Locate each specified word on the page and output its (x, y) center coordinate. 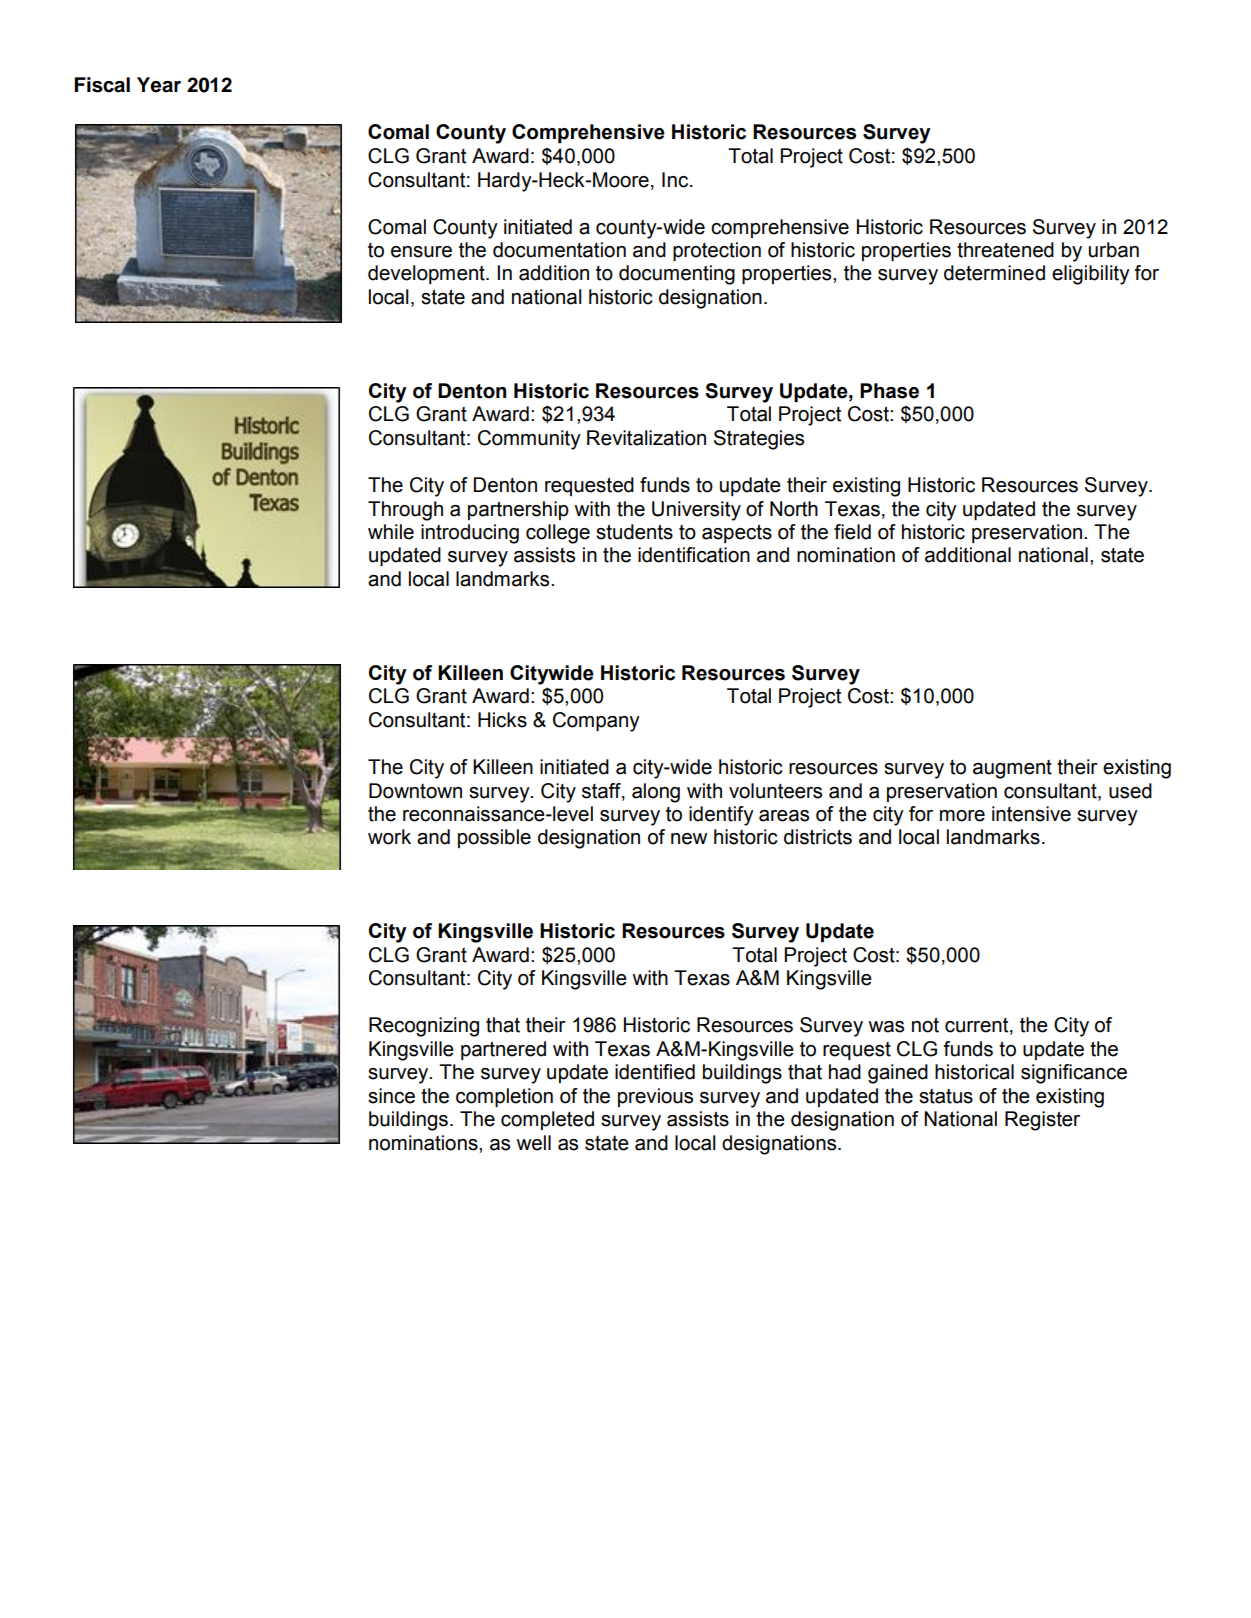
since (391, 1096)
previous (655, 1097)
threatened (1005, 250)
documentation (559, 250)
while (391, 532)
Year (159, 85)
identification (694, 555)
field (852, 532)
